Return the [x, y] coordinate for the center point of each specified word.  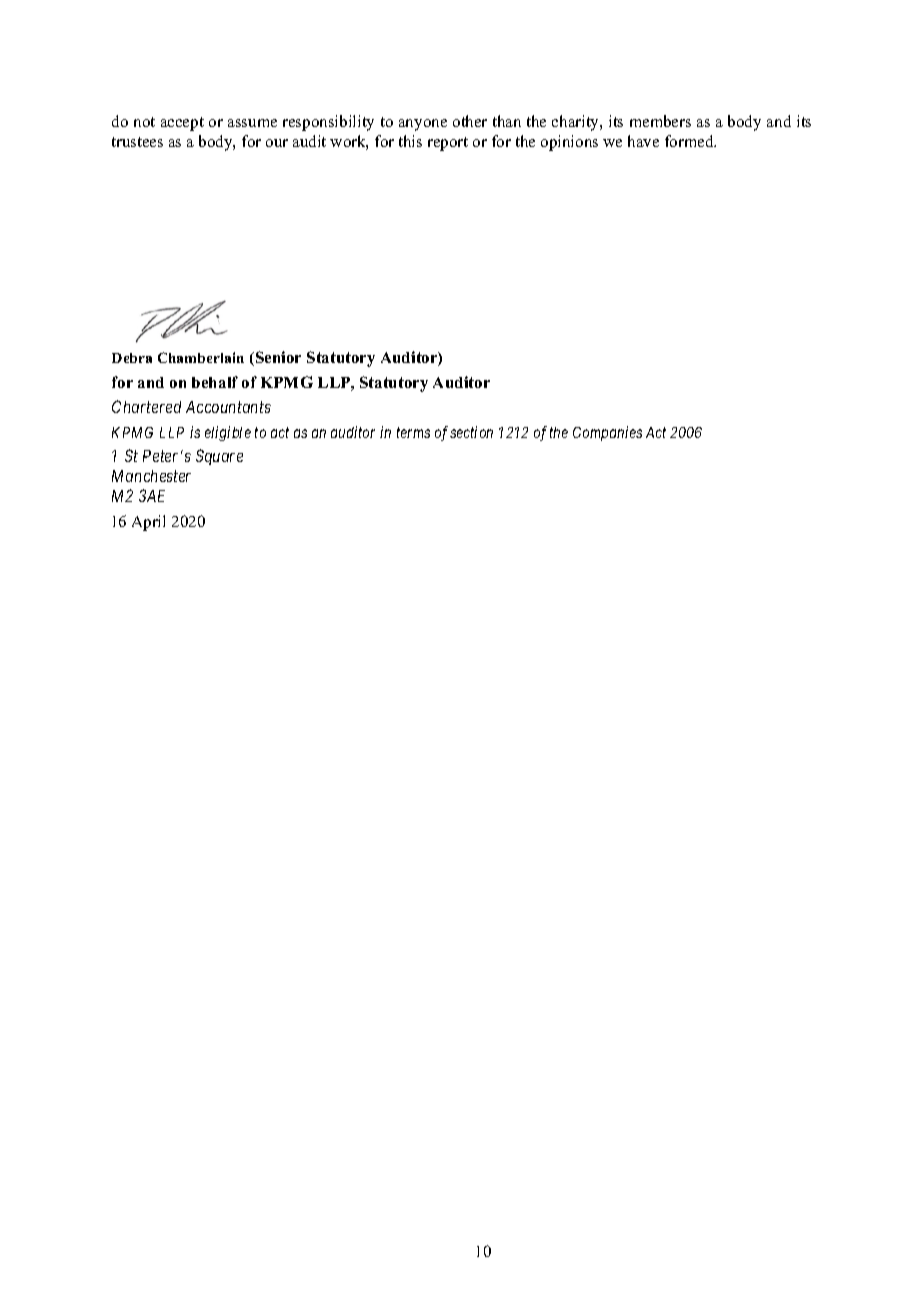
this [410, 141]
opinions [569, 143]
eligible [228, 433]
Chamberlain [201, 357]
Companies [607, 433]
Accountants [228, 407]
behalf [215, 382]
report [448, 144]
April [148, 523]
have [643, 141]
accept [182, 124]
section [471, 432]
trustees [137, 142]
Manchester [151, 476]
